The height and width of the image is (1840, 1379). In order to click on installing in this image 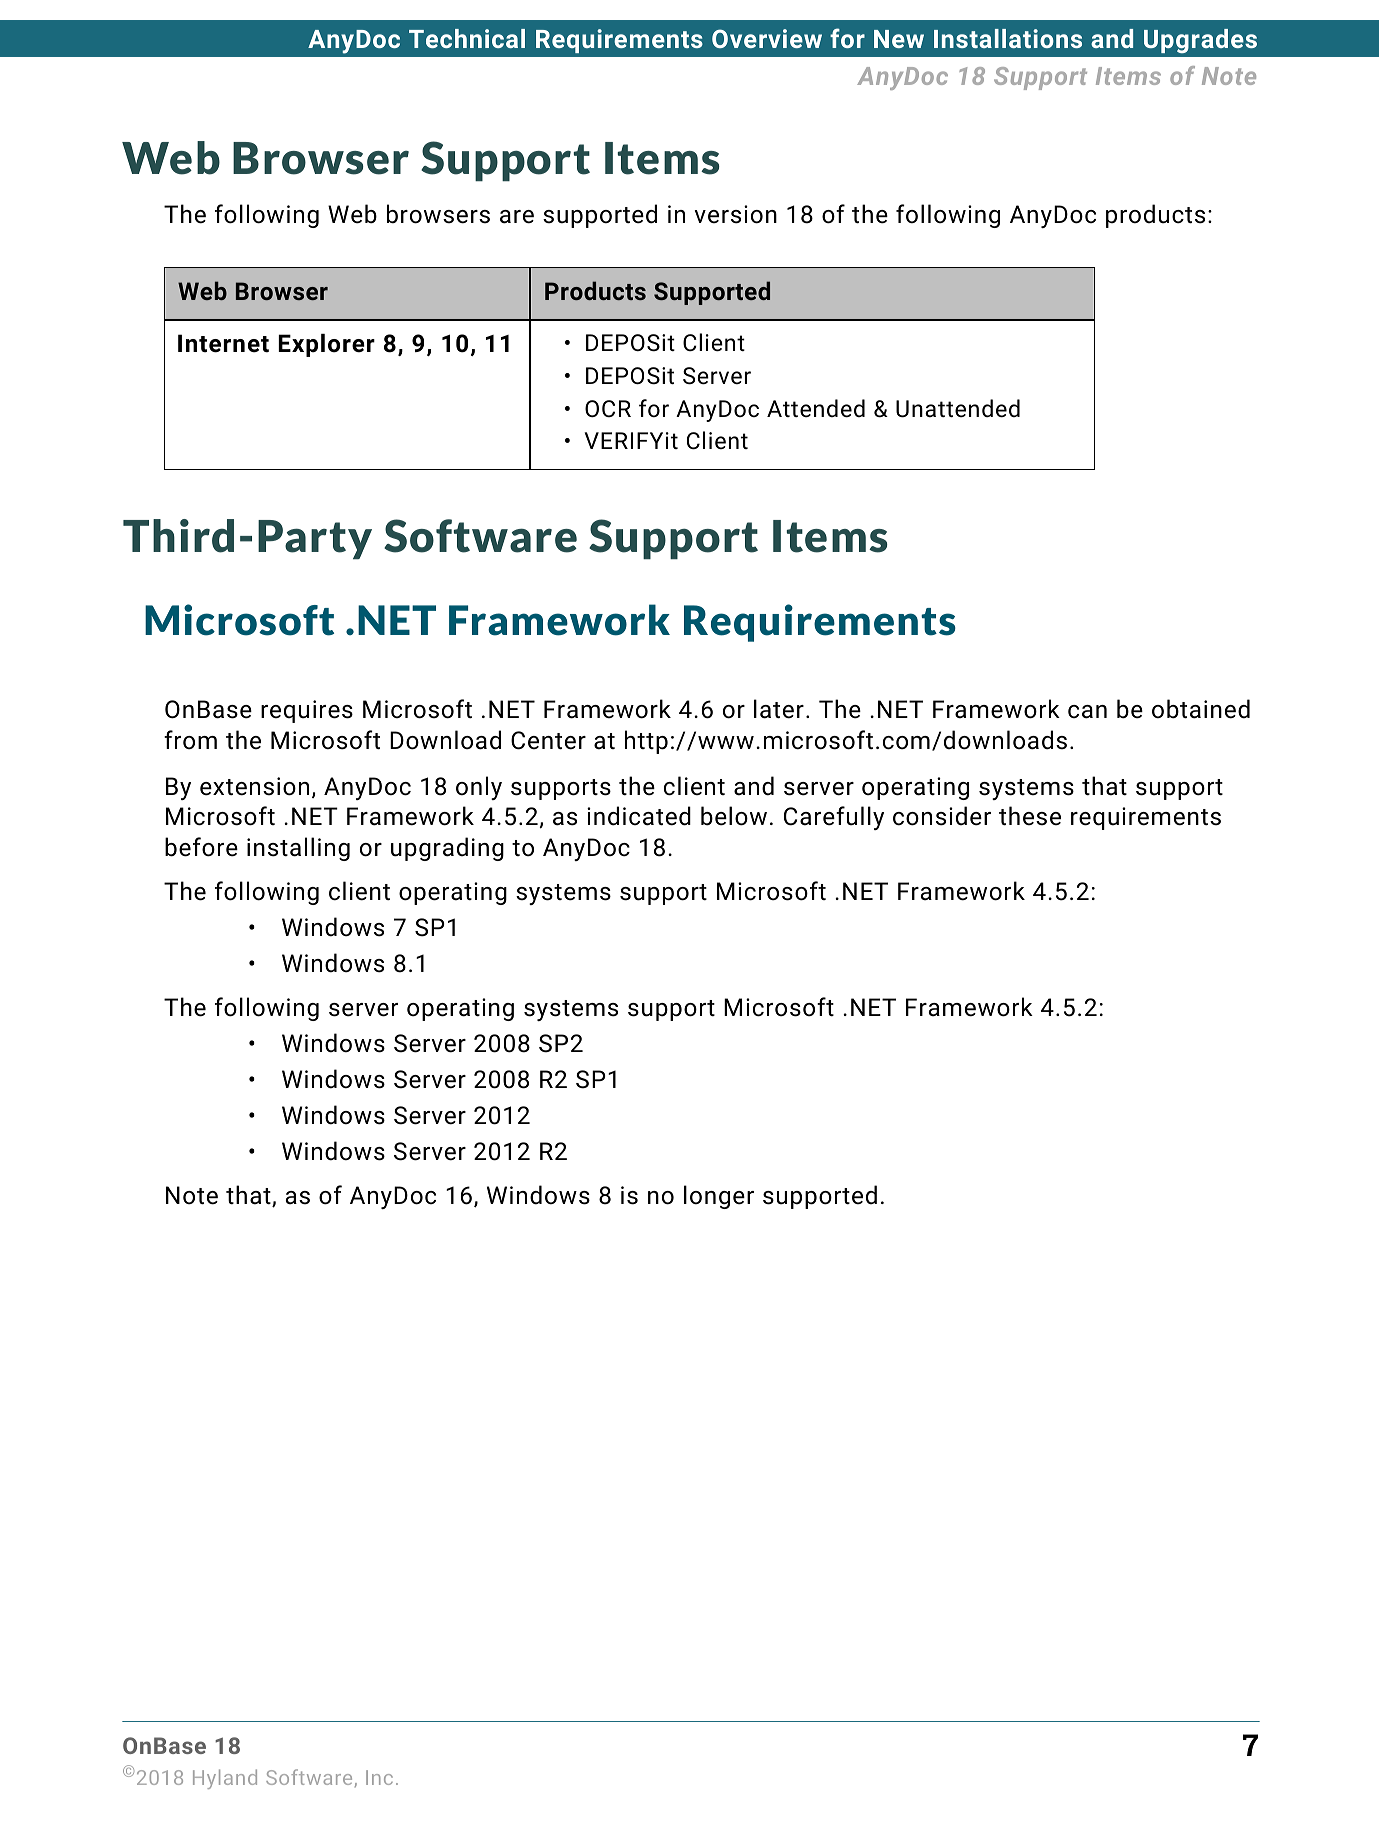, I will do `click(298, 849)`.
